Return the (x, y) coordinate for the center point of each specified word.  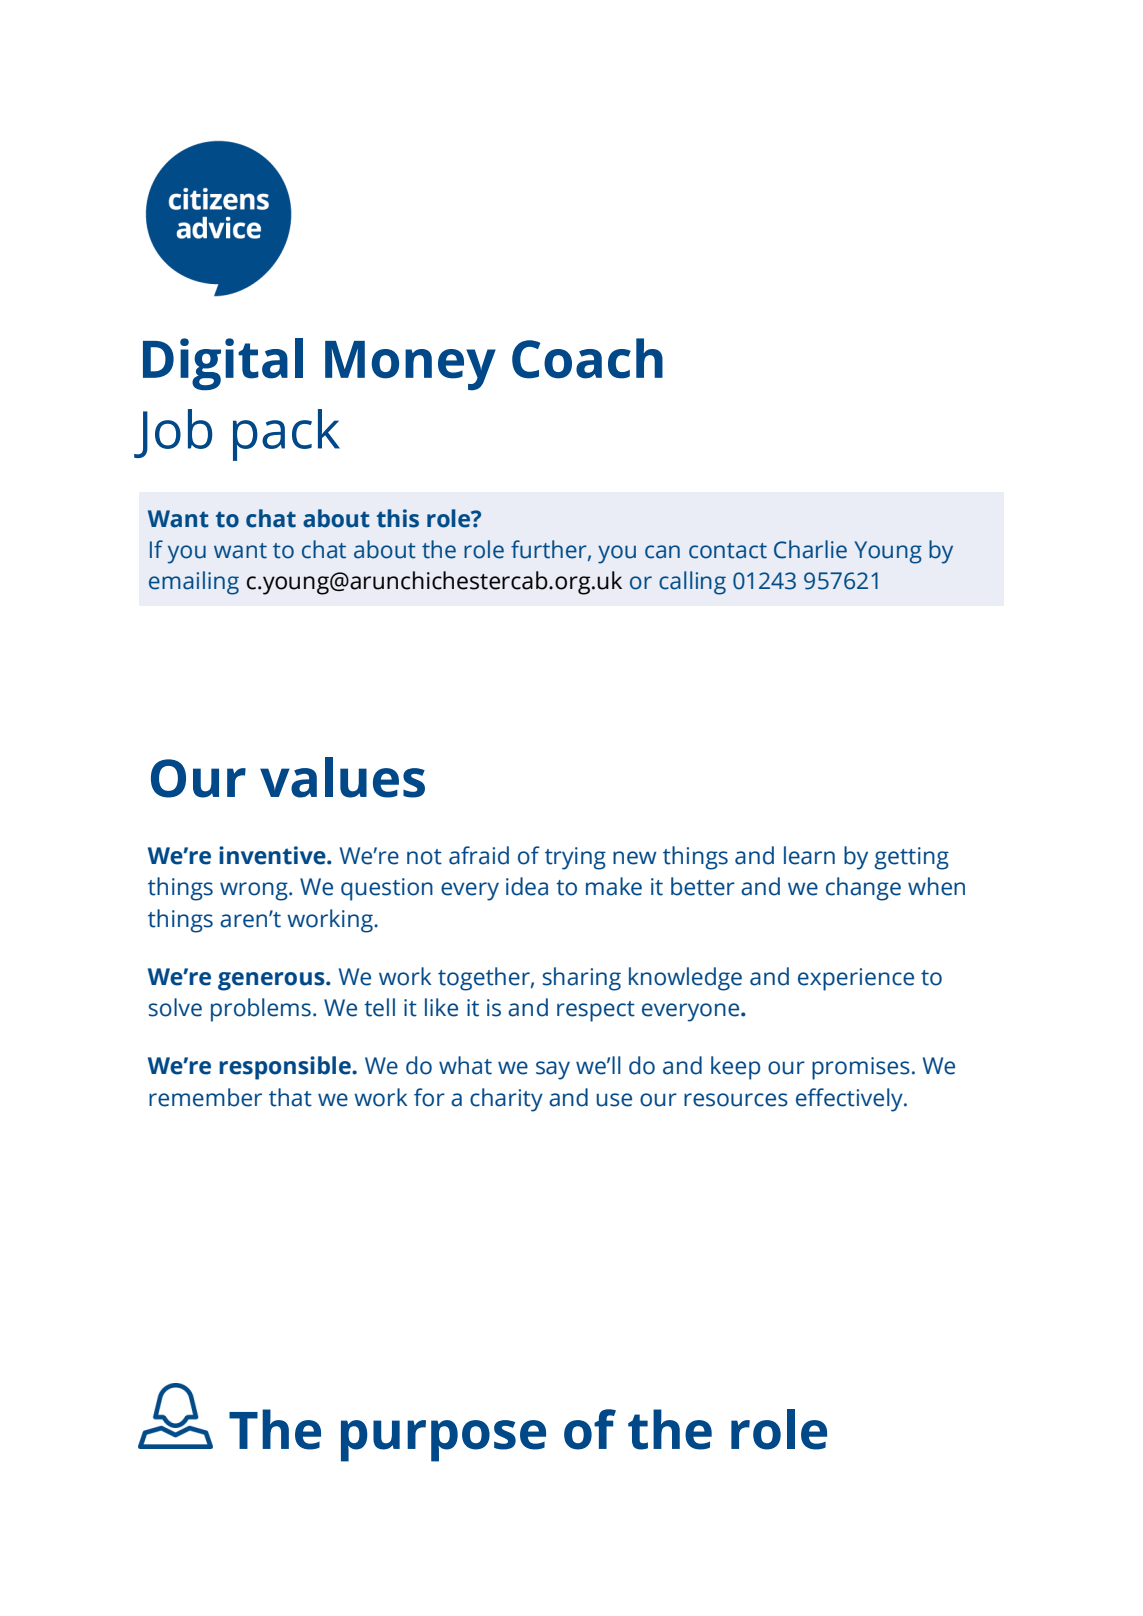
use (614, 1100)
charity (506, 1100)
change (863, 889)
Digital (223, 364)
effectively (850, 1100)
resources (736, 1100)
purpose (443, 1441)
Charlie (810, 549)
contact (728, 551)
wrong (255, 891)
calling (692, 583)
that (290, 1097)
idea (527, 886)
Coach (587, 358)
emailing (194, 583)
